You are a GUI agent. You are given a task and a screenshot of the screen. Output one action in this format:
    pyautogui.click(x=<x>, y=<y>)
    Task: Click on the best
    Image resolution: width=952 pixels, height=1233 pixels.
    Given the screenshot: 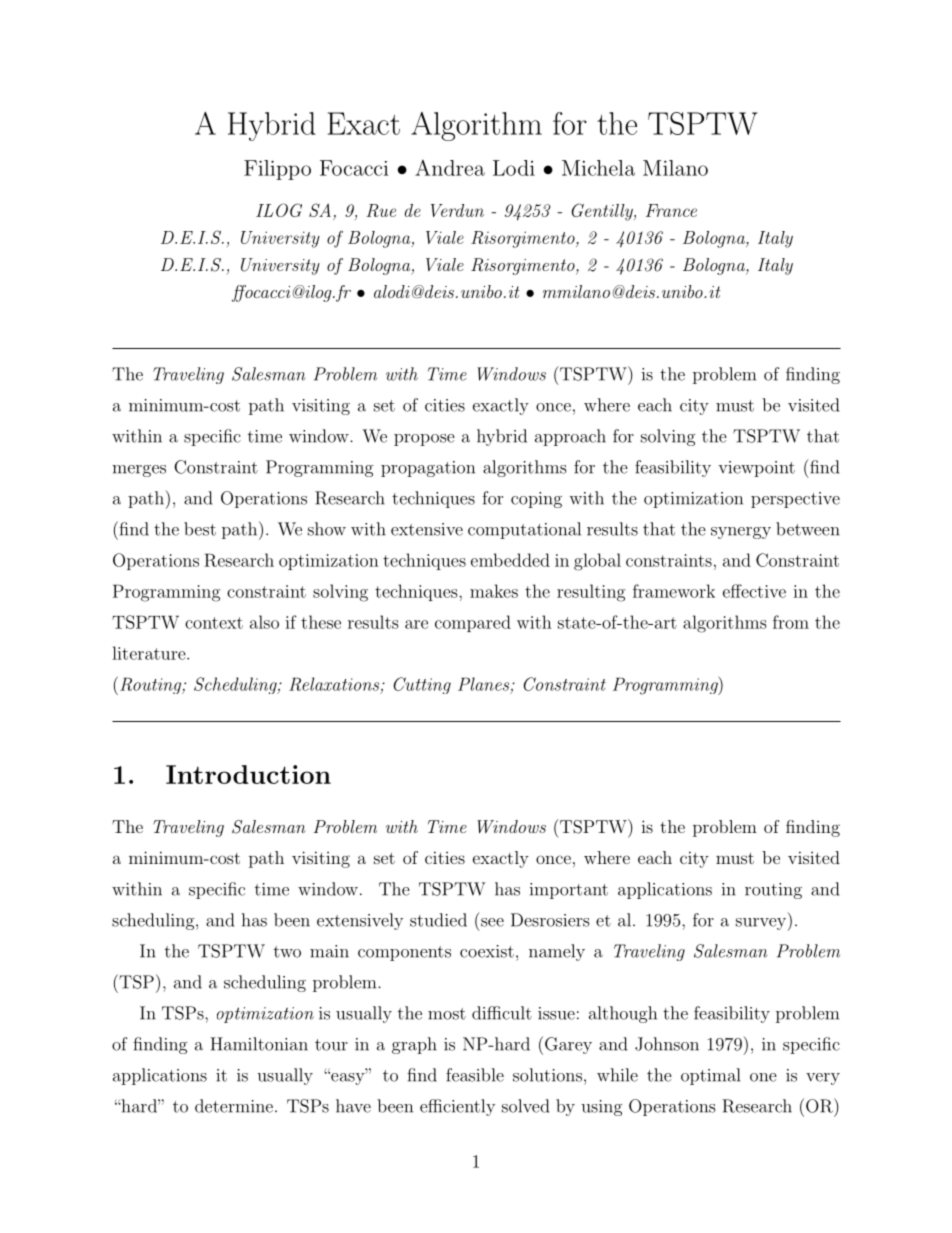 What is the action you would take?
    pyautogui.click(x=200, y=529)
